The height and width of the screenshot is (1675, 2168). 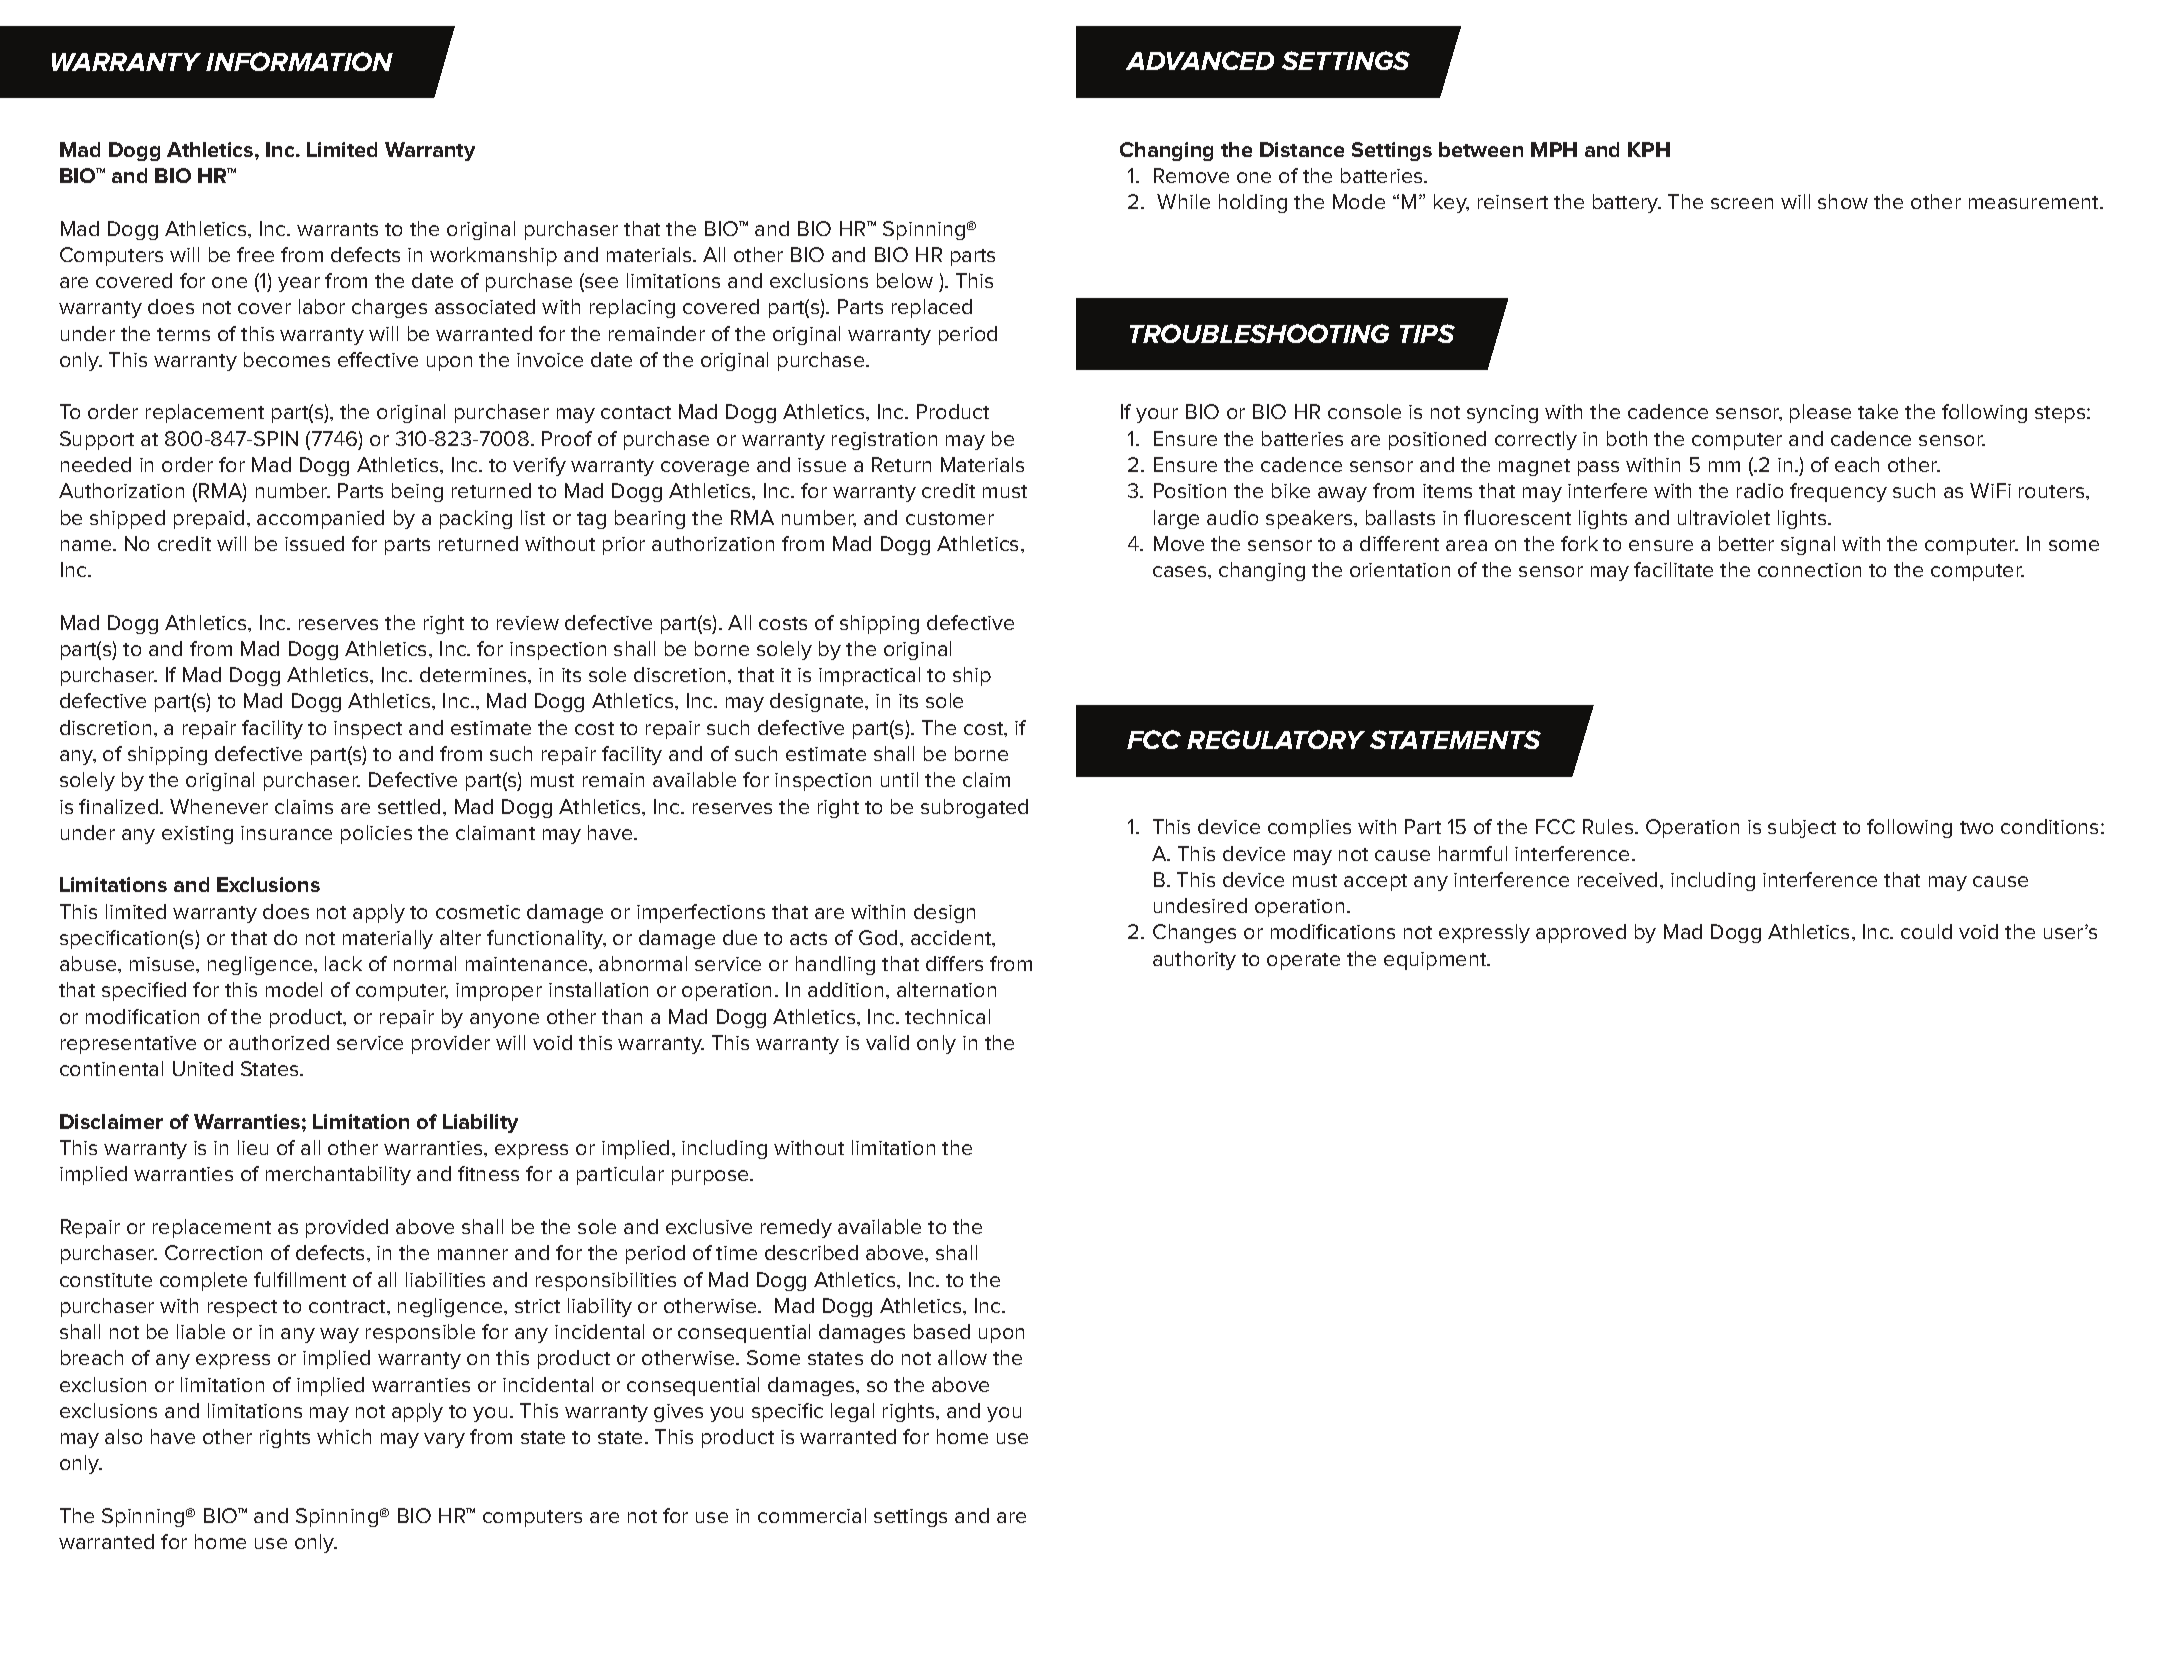 What do you see at coordinates (344, 1436) in the screenshot?
I see `which` at bounding box center [344, 1436].
